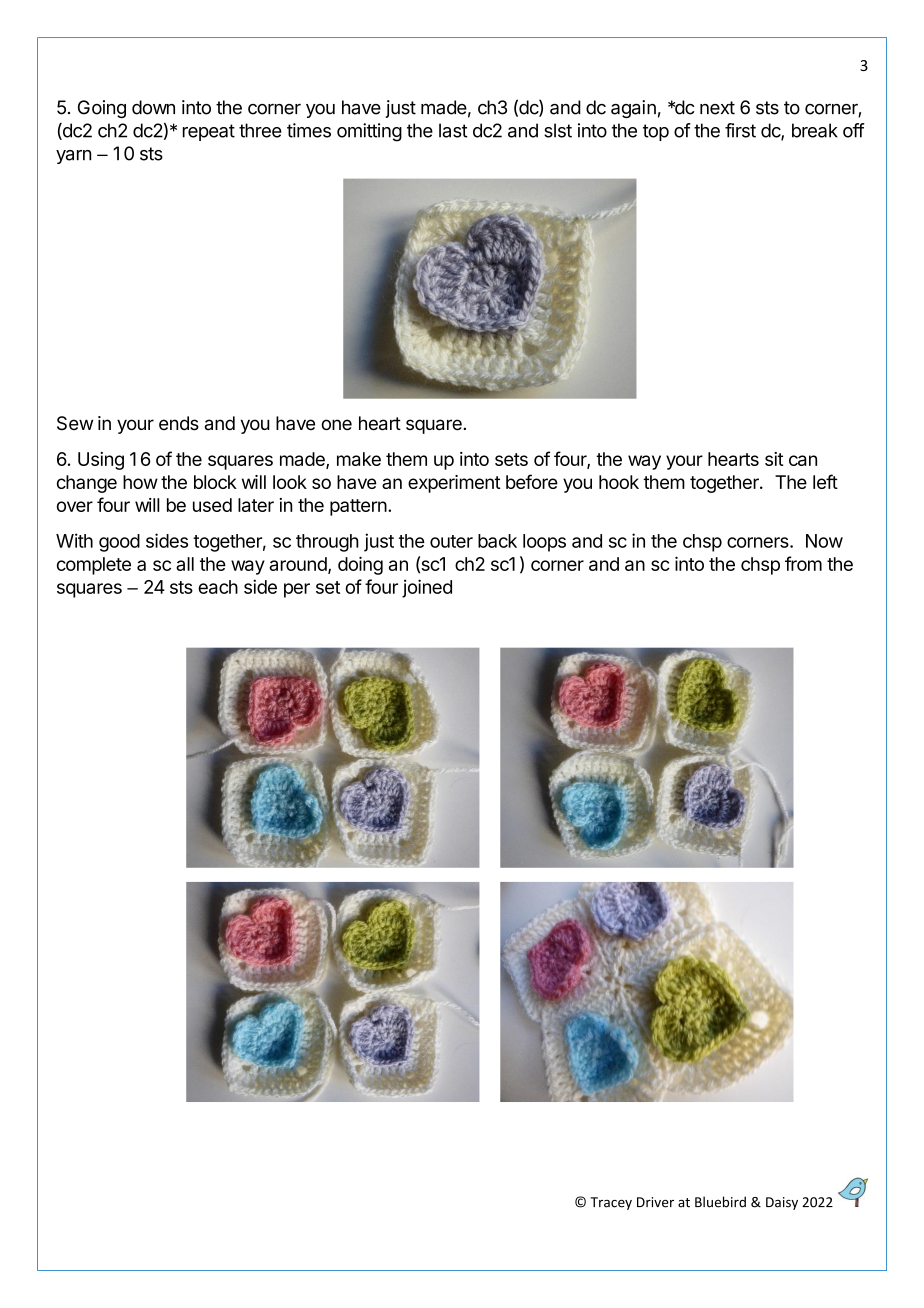  Describe the element at coordinates (209, 132) in the screenshot. I see `repeat` at that location.
